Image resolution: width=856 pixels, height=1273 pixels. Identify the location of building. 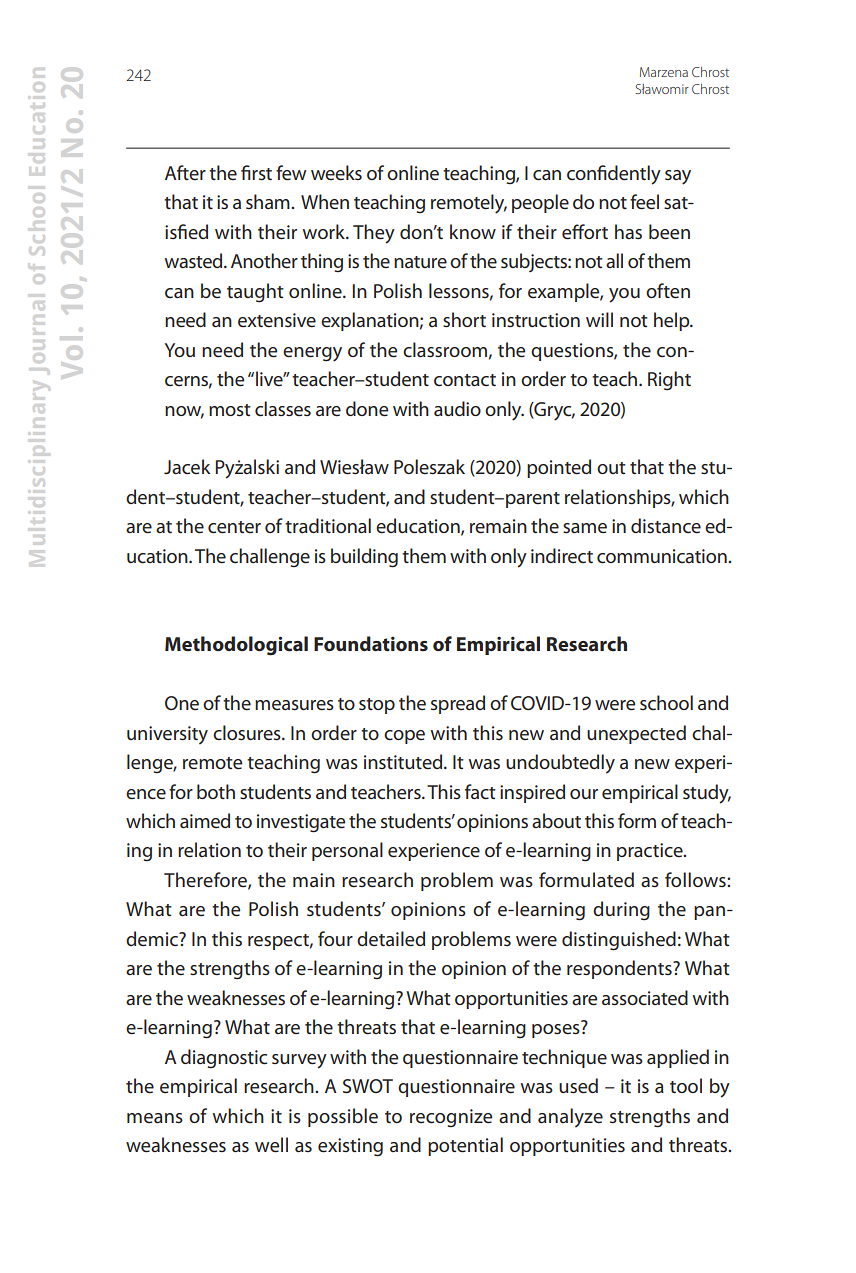
(364, 558).
